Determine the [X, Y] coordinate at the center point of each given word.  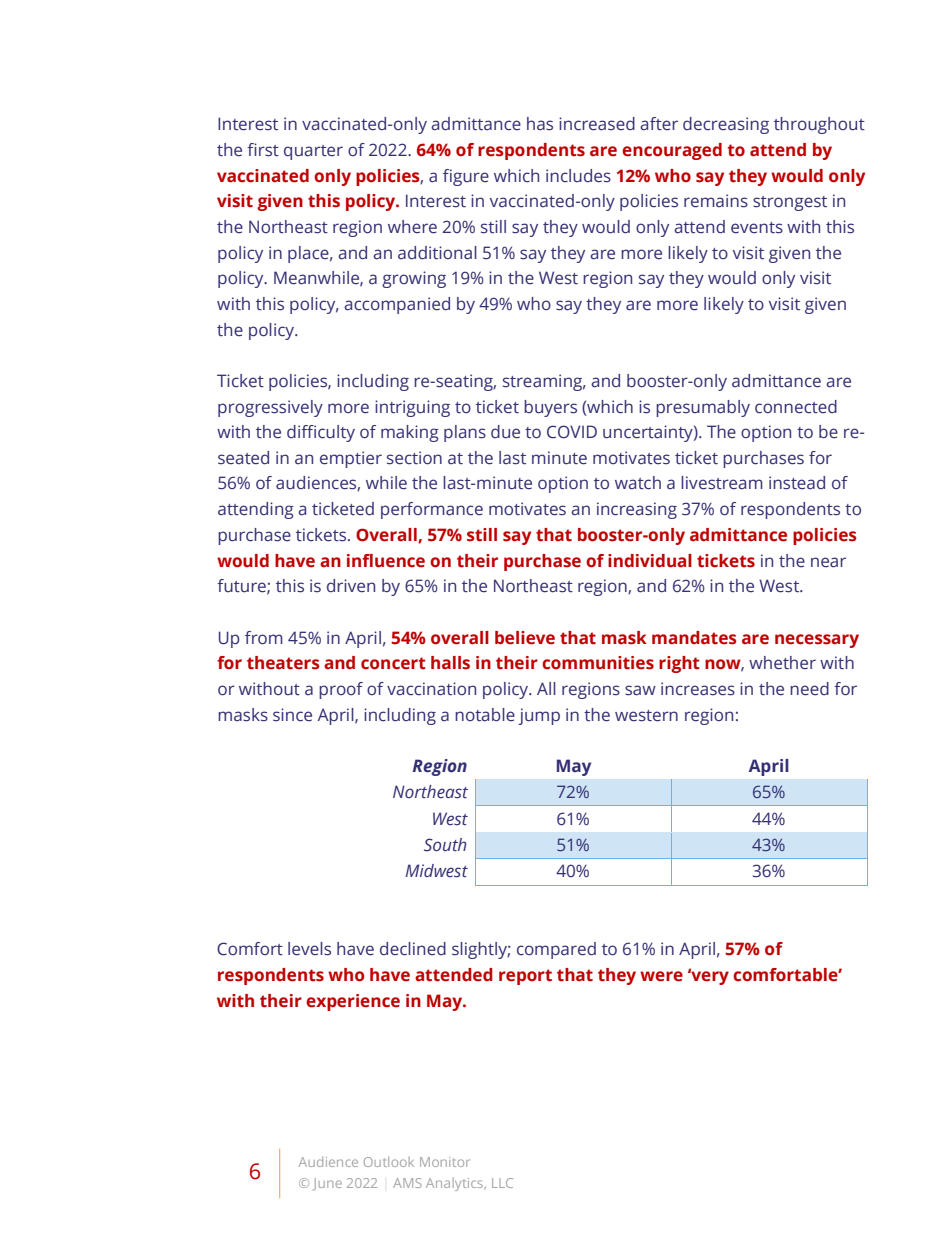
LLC [502, 1183]
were [661, 976]
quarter [313, 152]
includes [578, 176]
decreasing [726, 125]
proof [341, 690]
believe [525, 638]
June [327, 1184]
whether [782, 663]
